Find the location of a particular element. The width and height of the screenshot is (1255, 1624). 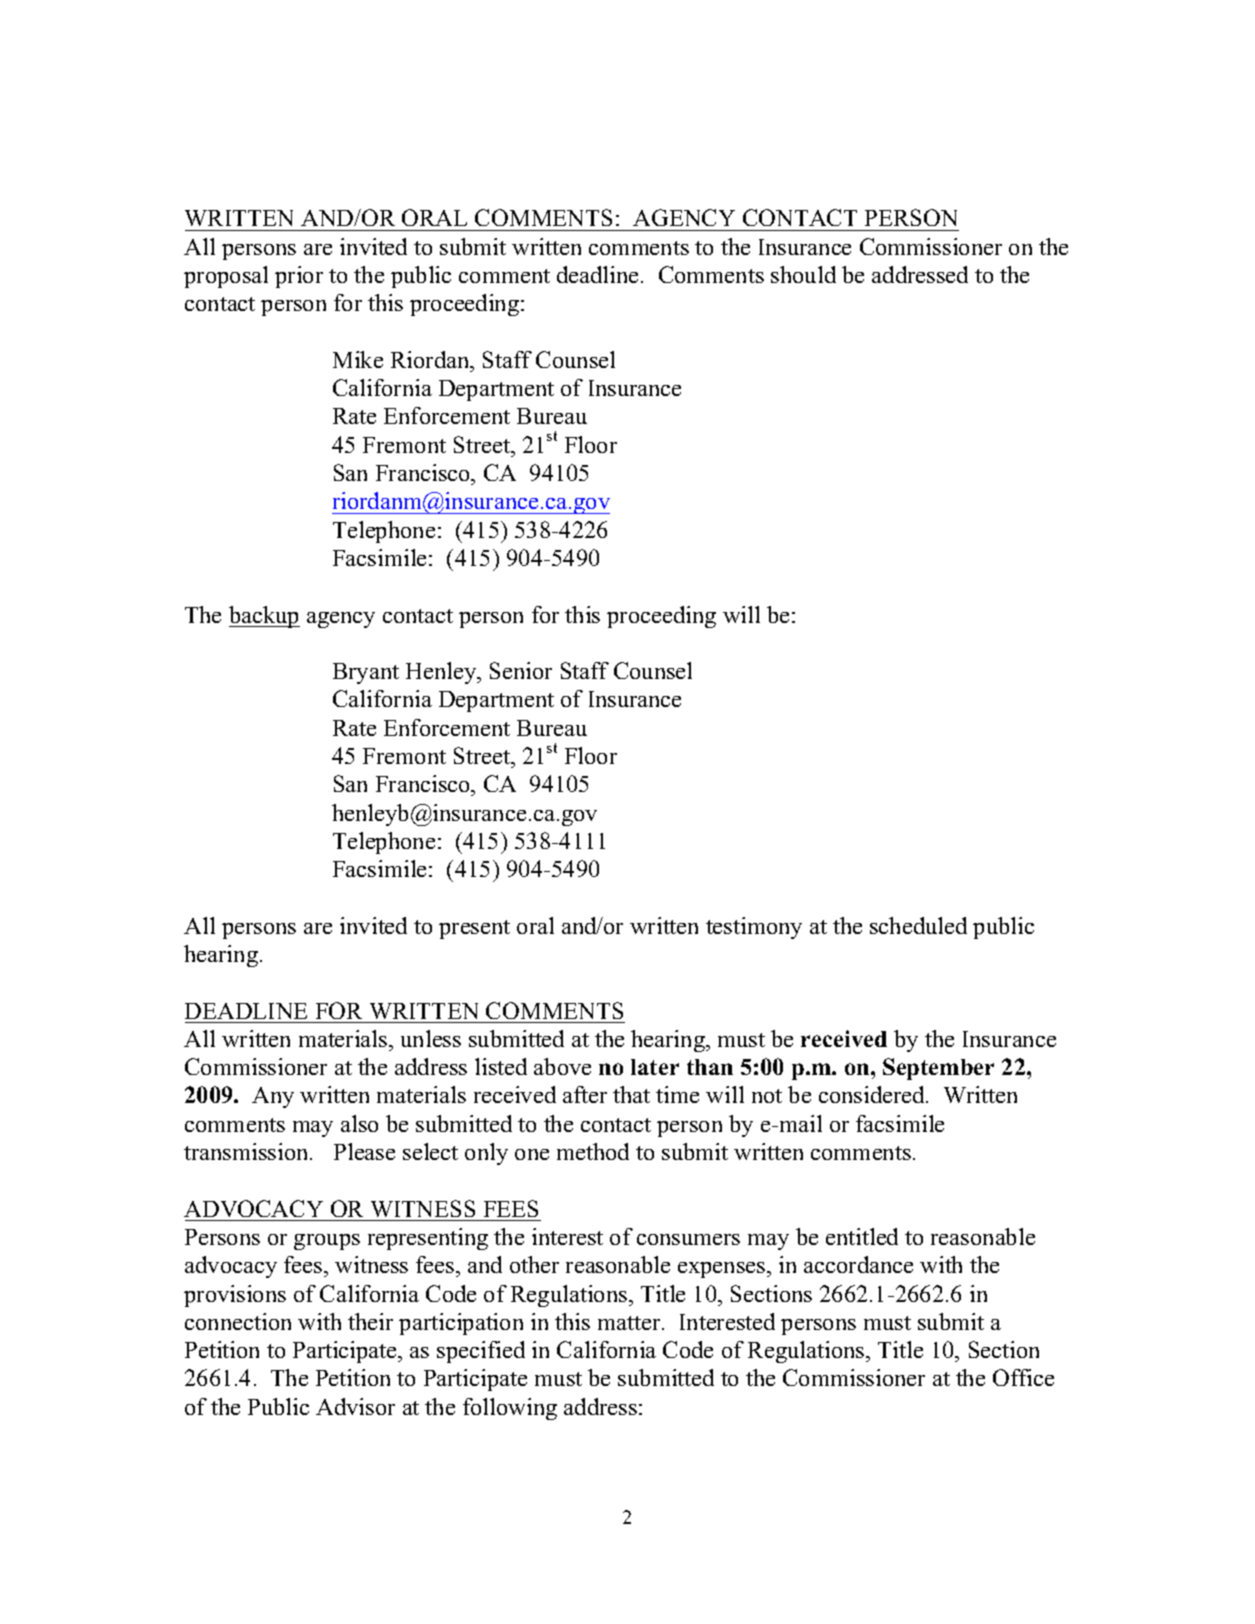

Mike is located at coordinates (358, 359).
